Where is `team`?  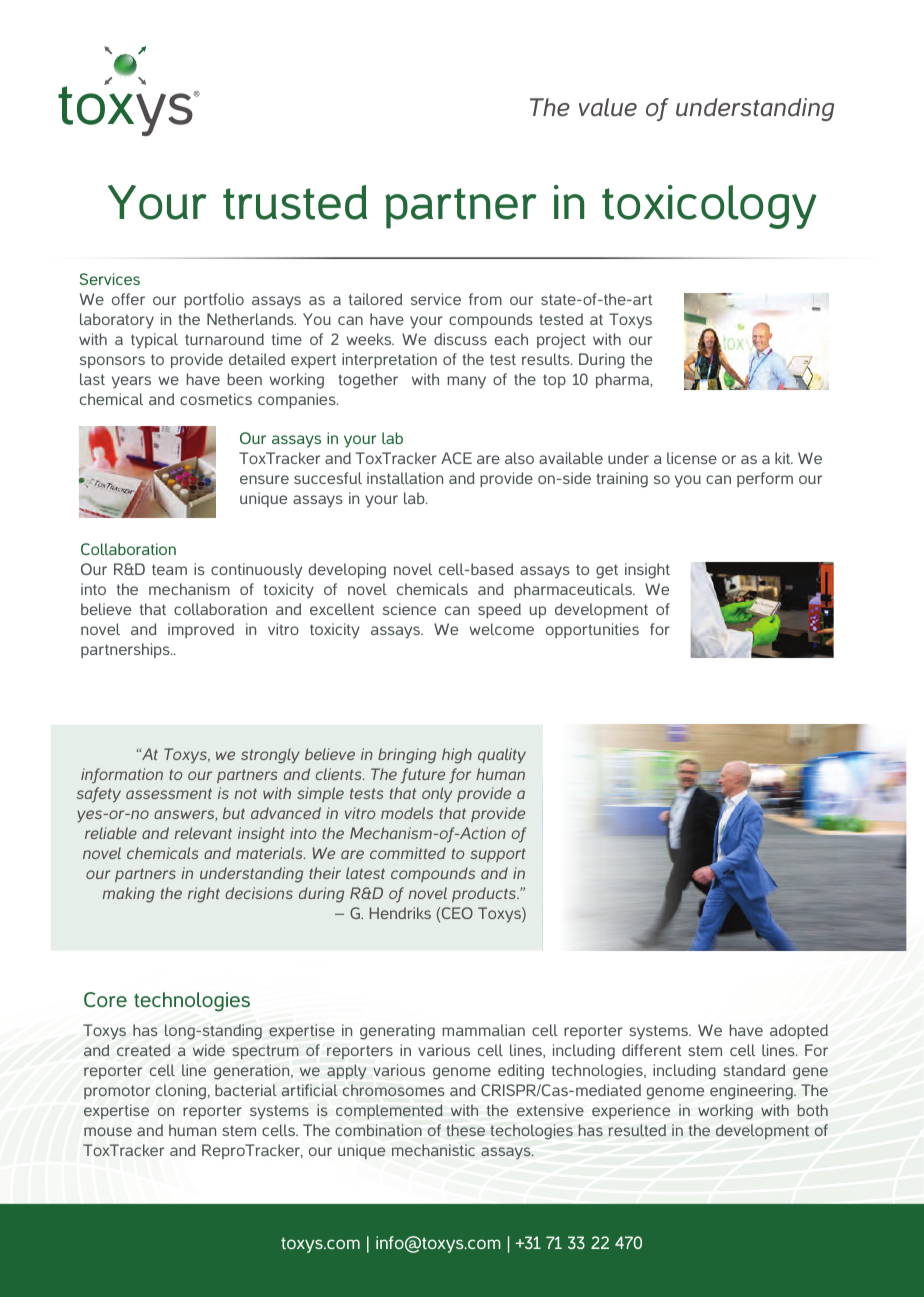
team is located at coordinates (169, 569).
